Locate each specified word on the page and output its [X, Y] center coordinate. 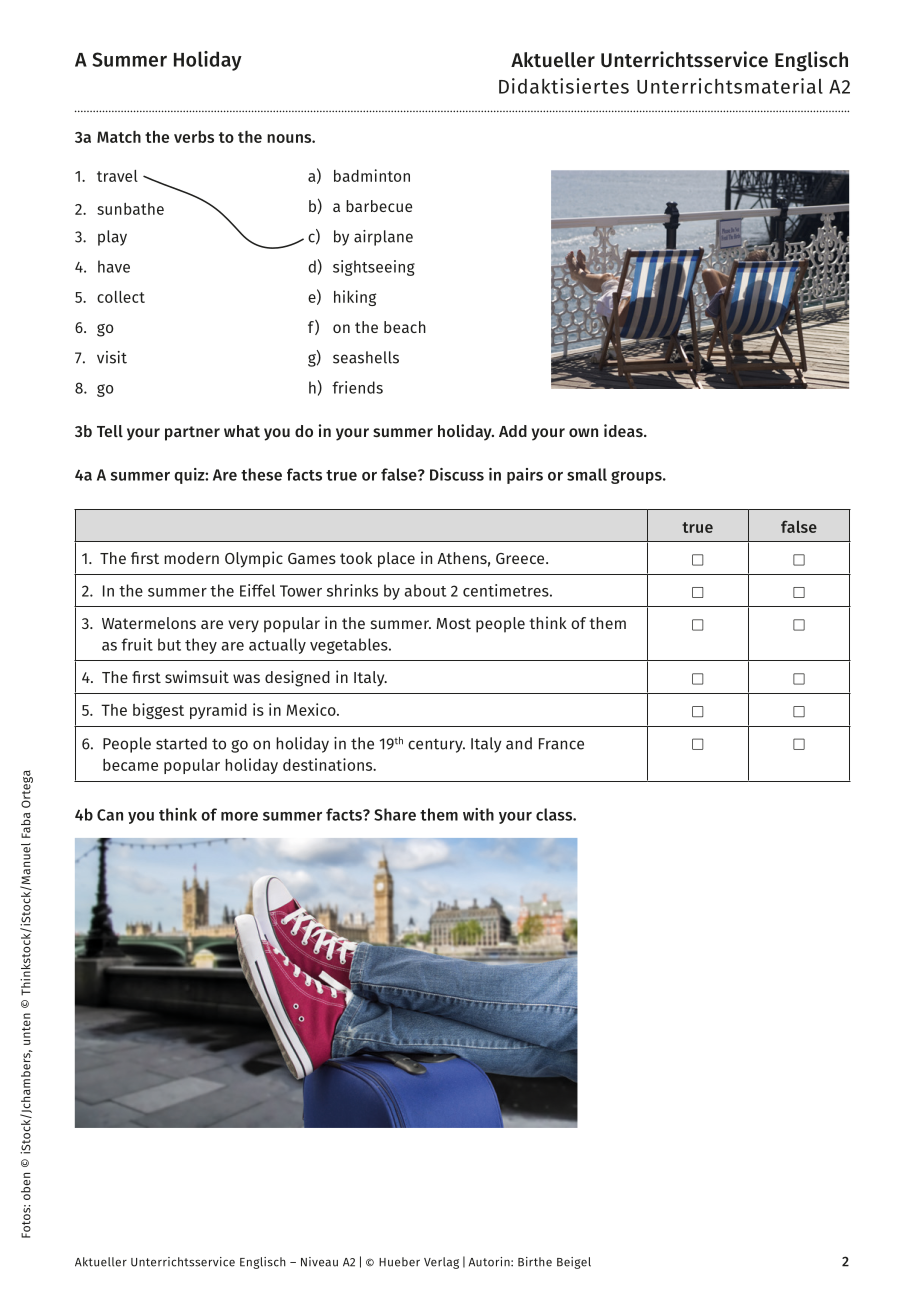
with [478, 814]
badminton [372, 175]
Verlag [441, 1263]
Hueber [399, 1262]
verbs [194, 136]
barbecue [379, 206]
